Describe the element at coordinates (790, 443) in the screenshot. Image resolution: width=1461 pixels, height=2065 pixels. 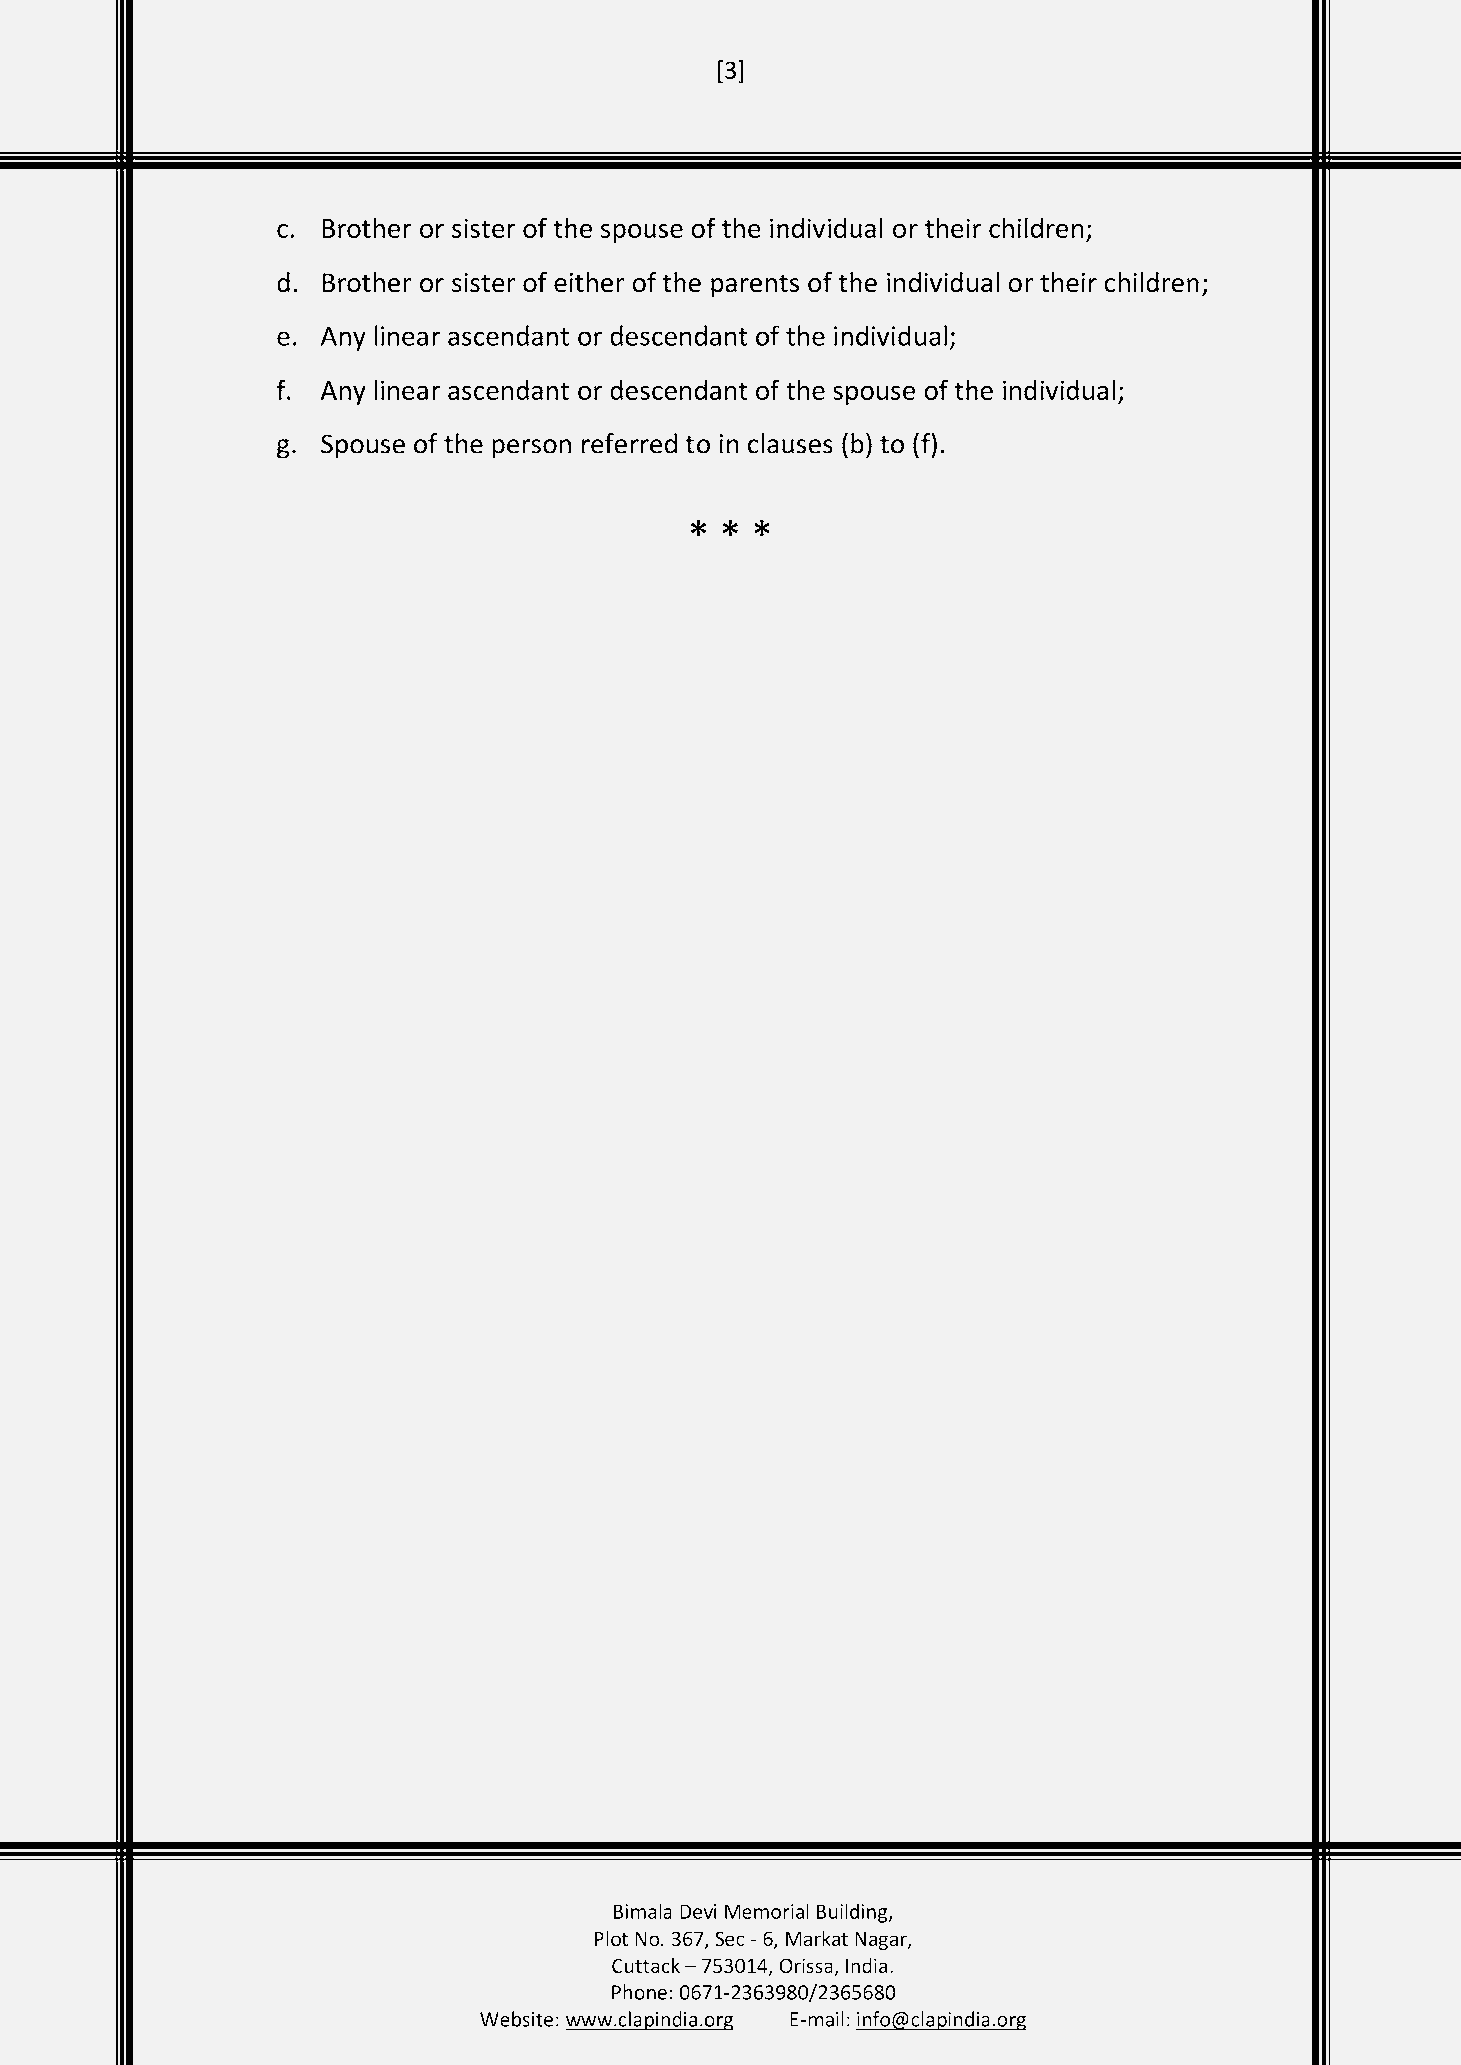
I see `clauses` at that location.
